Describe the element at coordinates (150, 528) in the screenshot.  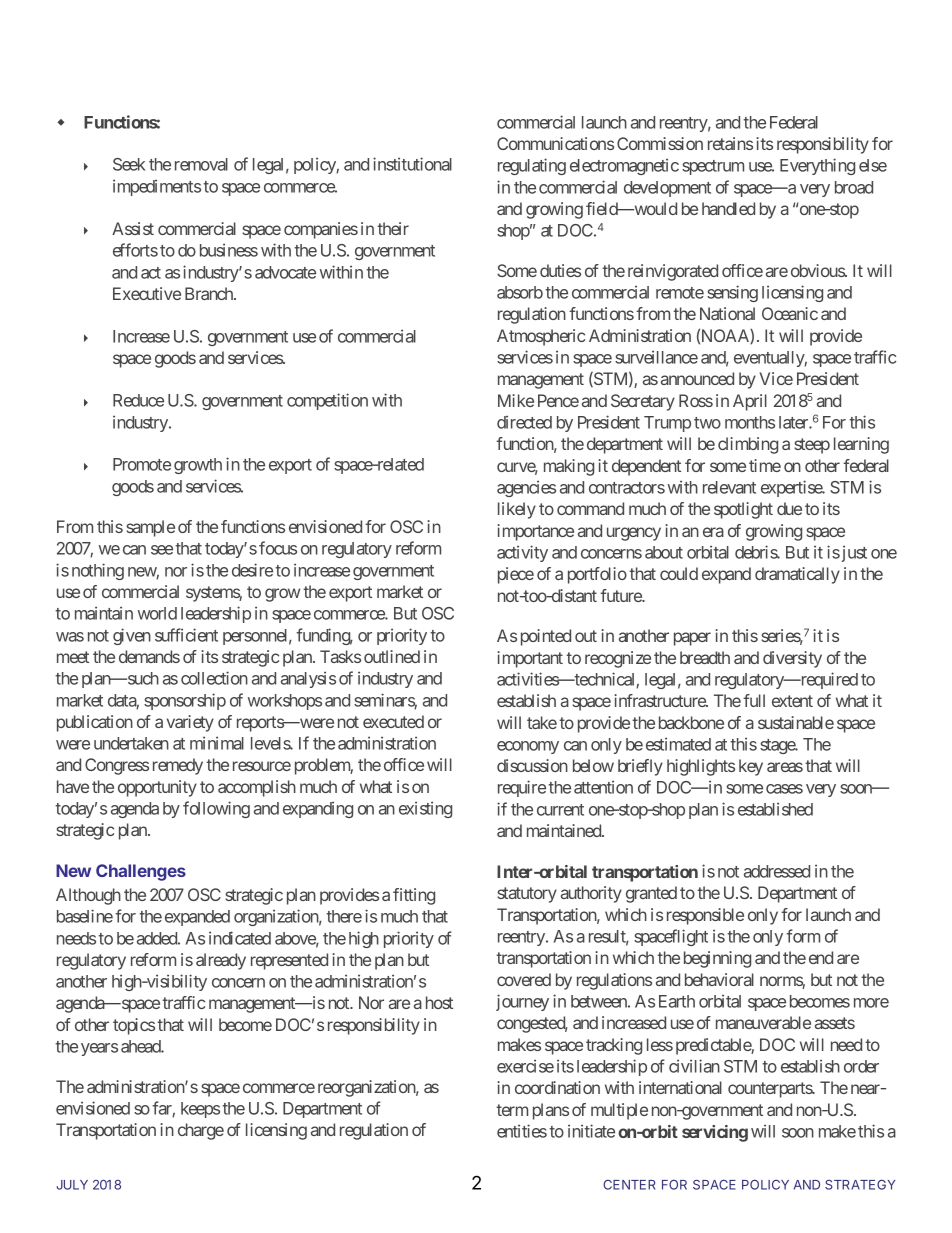
I see `sample` at that location.
